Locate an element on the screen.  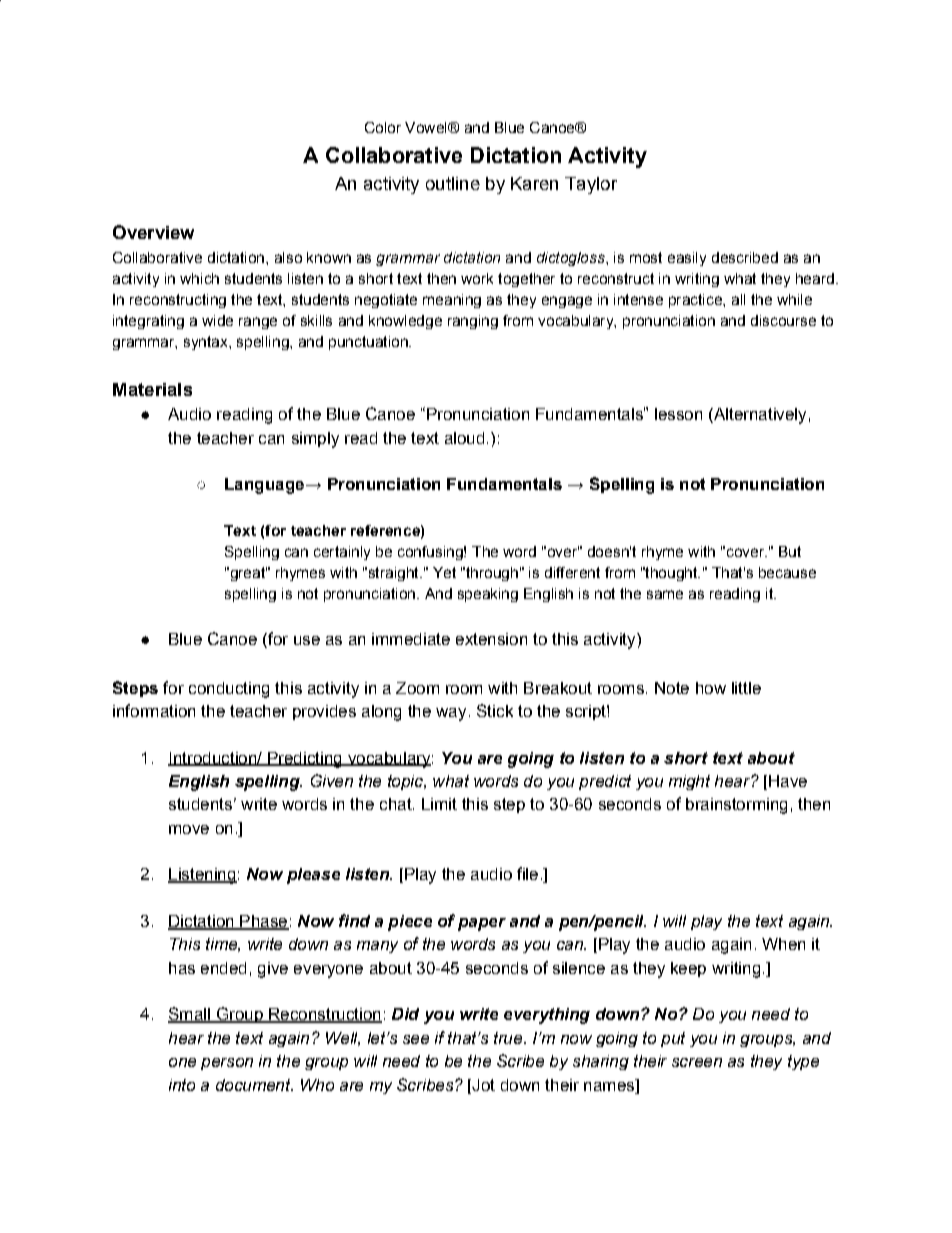
same is located at coordinates (665, 594).
